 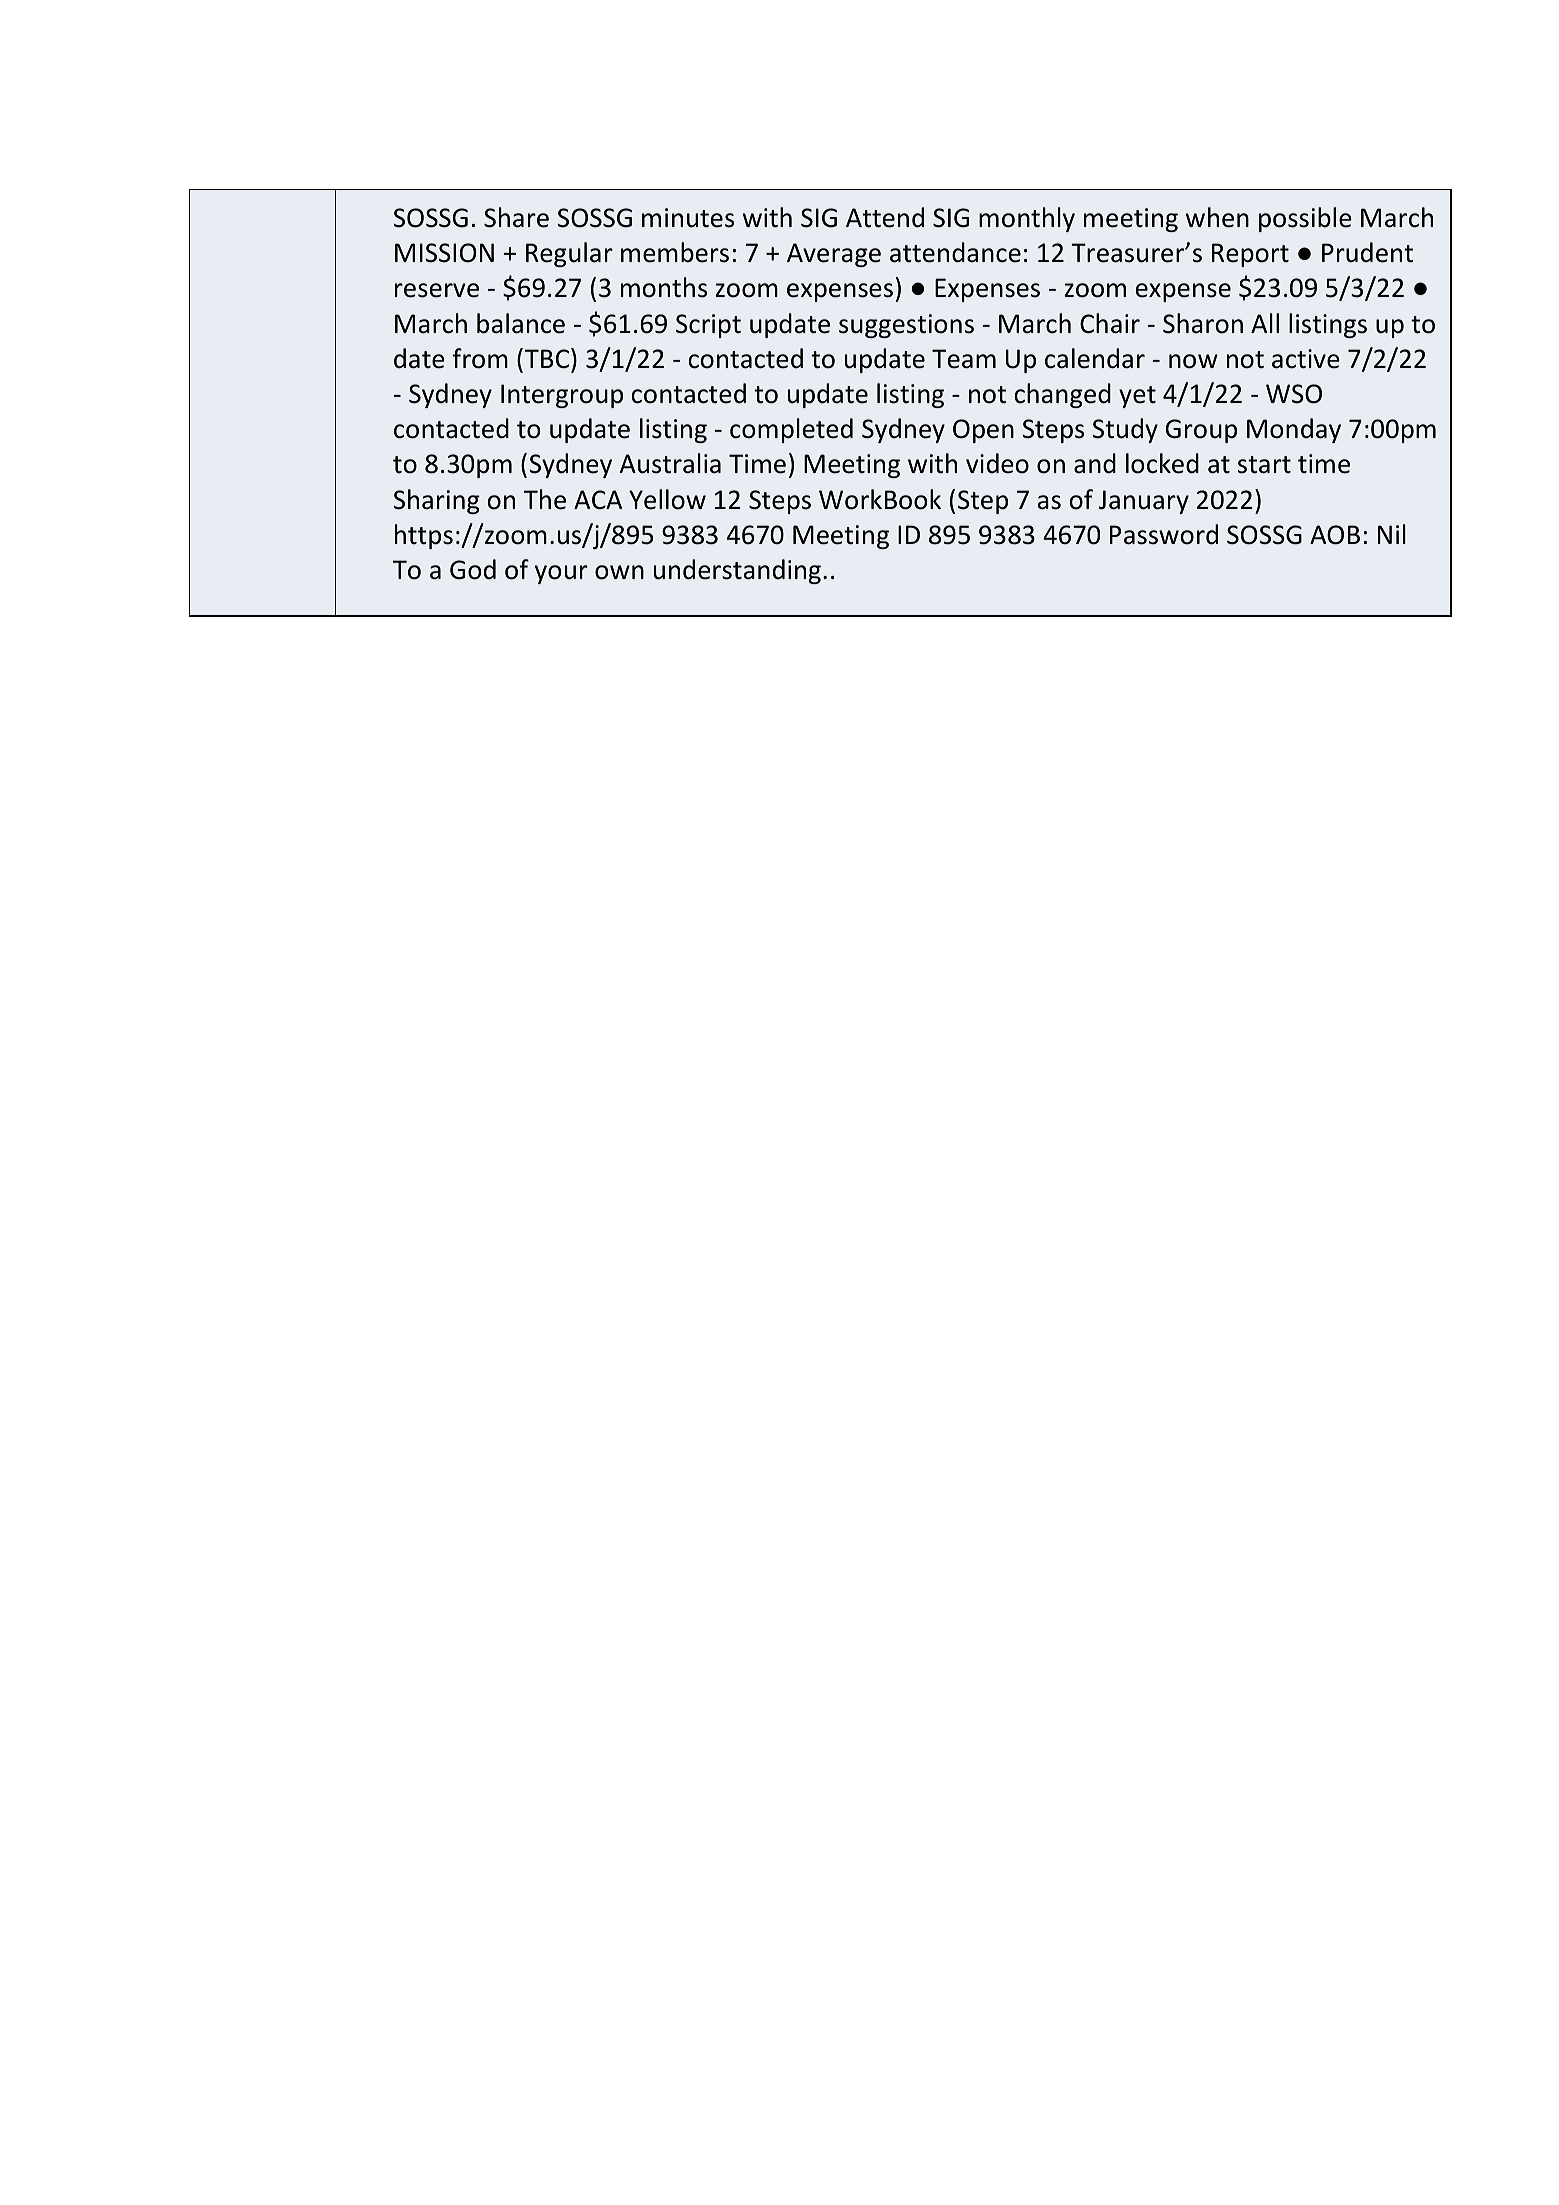 What do you see at coordinates (521, 323) in the image?
I see `balance` at bounding box center [521, 323].
